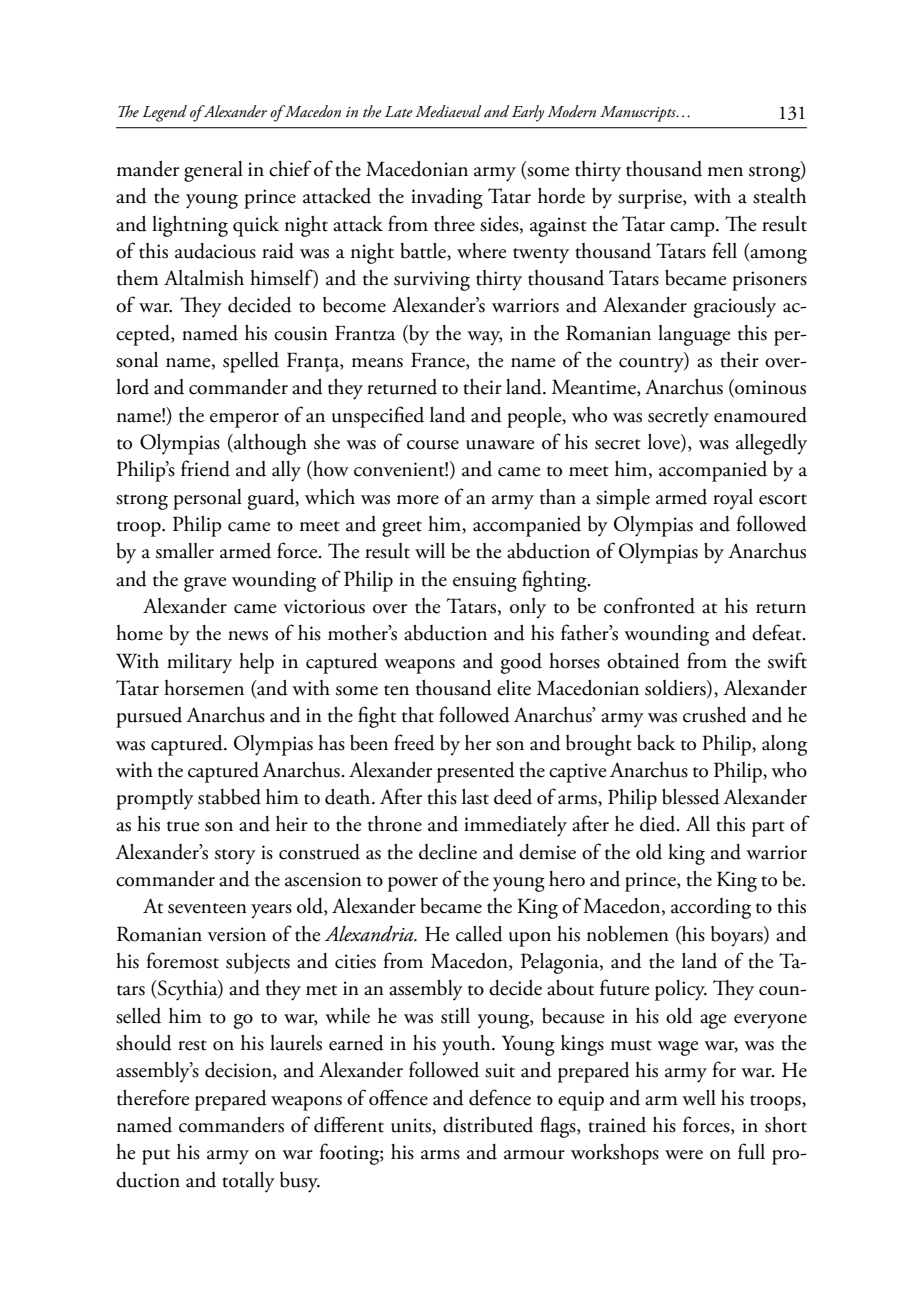 Image resolution: width=923 pixels, height=1316 pixels. What do you see at coordinates (156, 1157) in the page?
I see `put` at bounding box center [156, 1157].
